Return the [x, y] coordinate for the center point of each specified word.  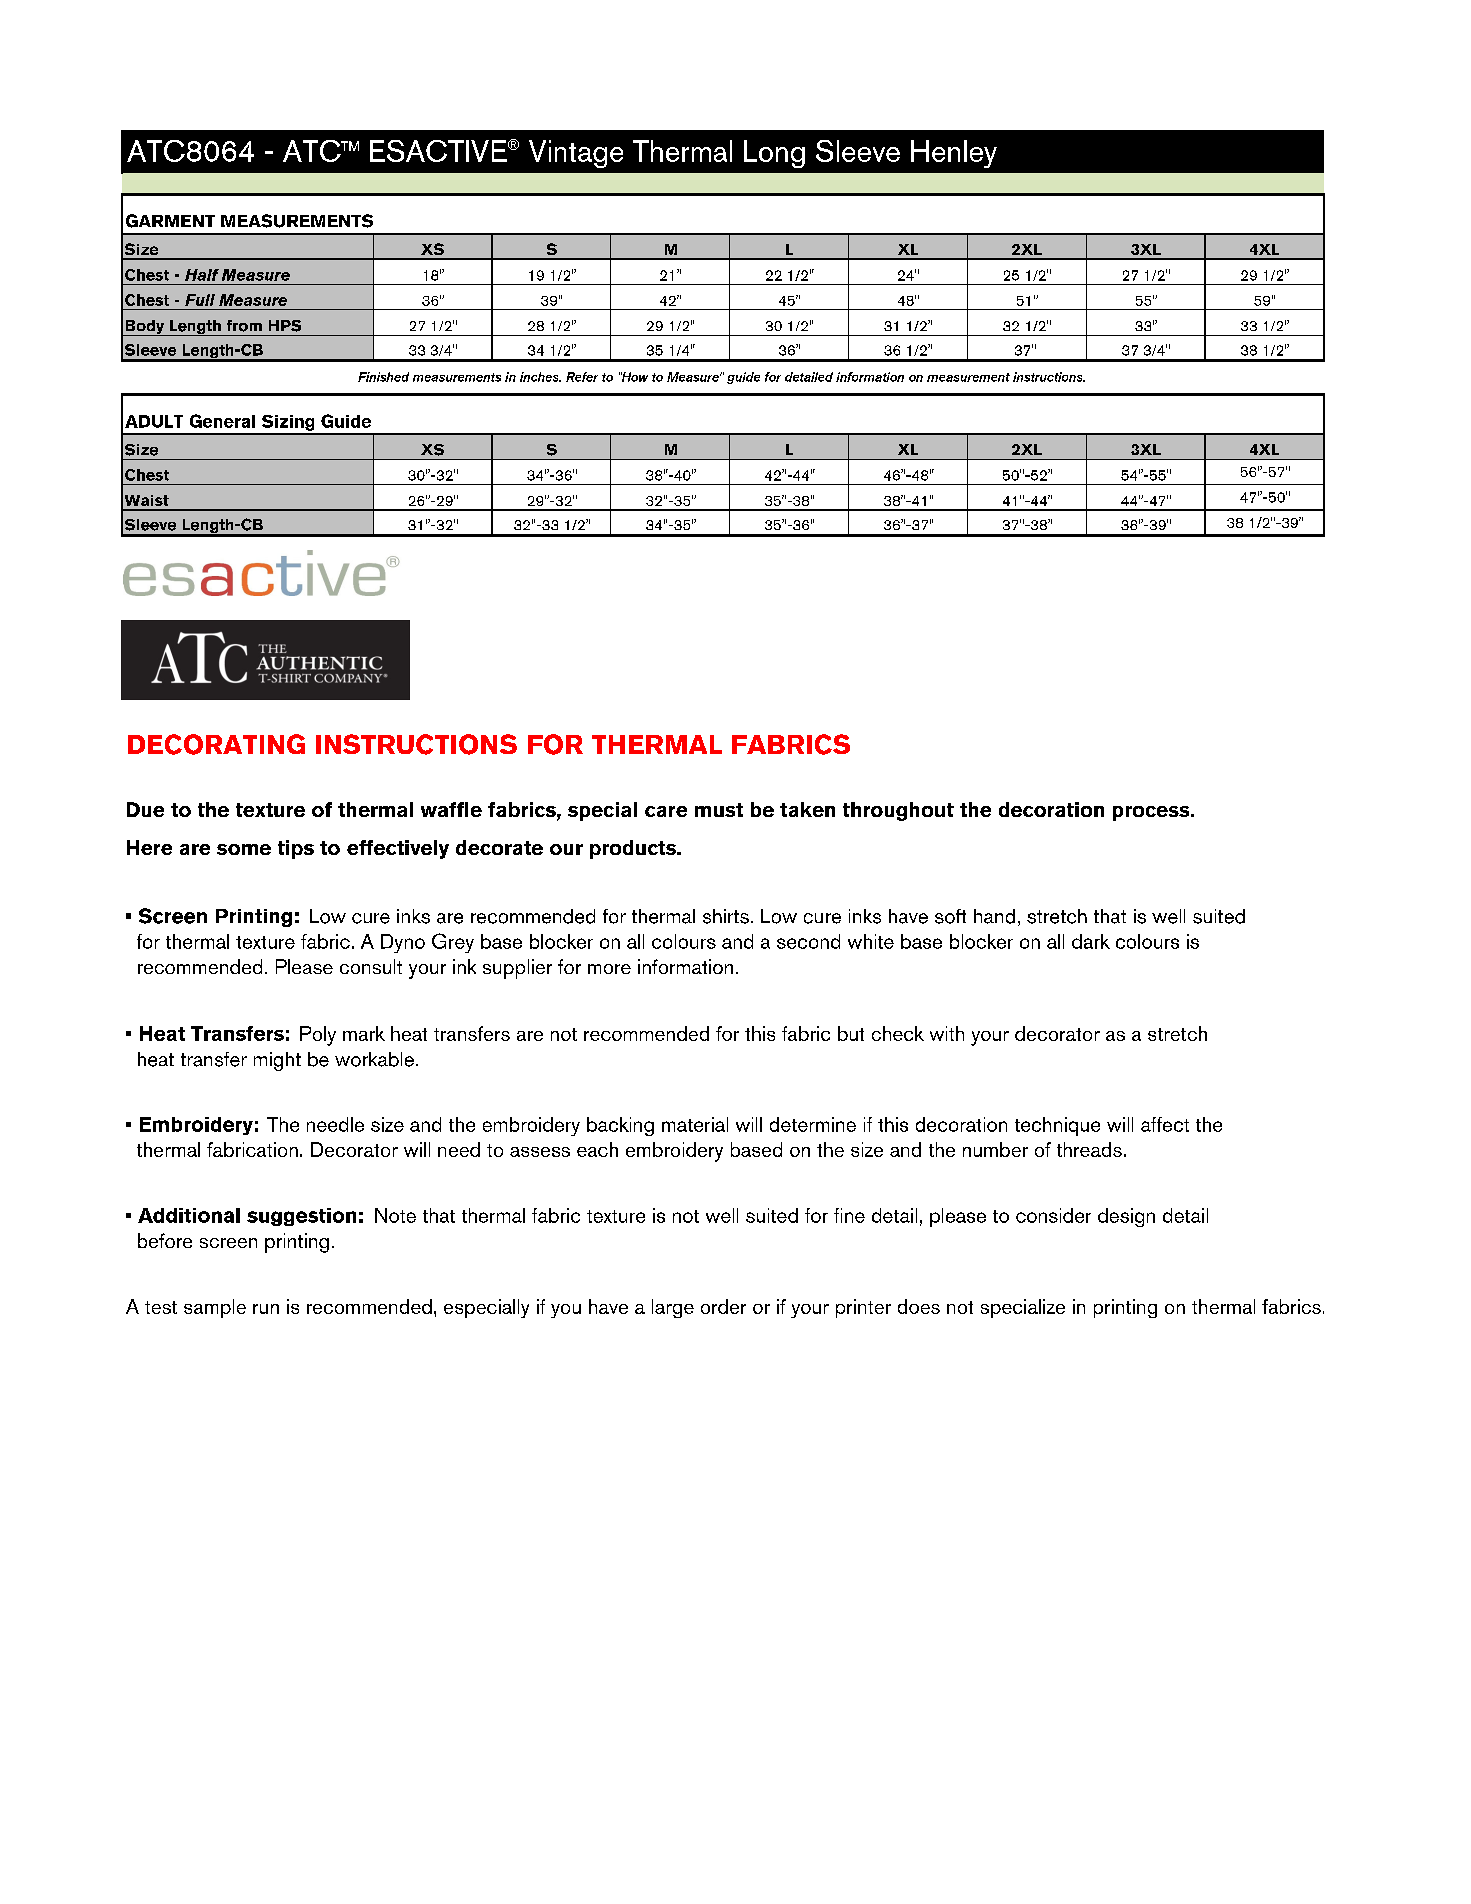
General [222, 421]
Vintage [576, 154]
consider [1053, 1215]
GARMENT [170, 221]
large [673, 1308]
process [1152, 813]
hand [994, 916]
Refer [582, 377]
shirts [726, 916]
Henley [954, 154]
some [244, 849]
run [266, 1309]
